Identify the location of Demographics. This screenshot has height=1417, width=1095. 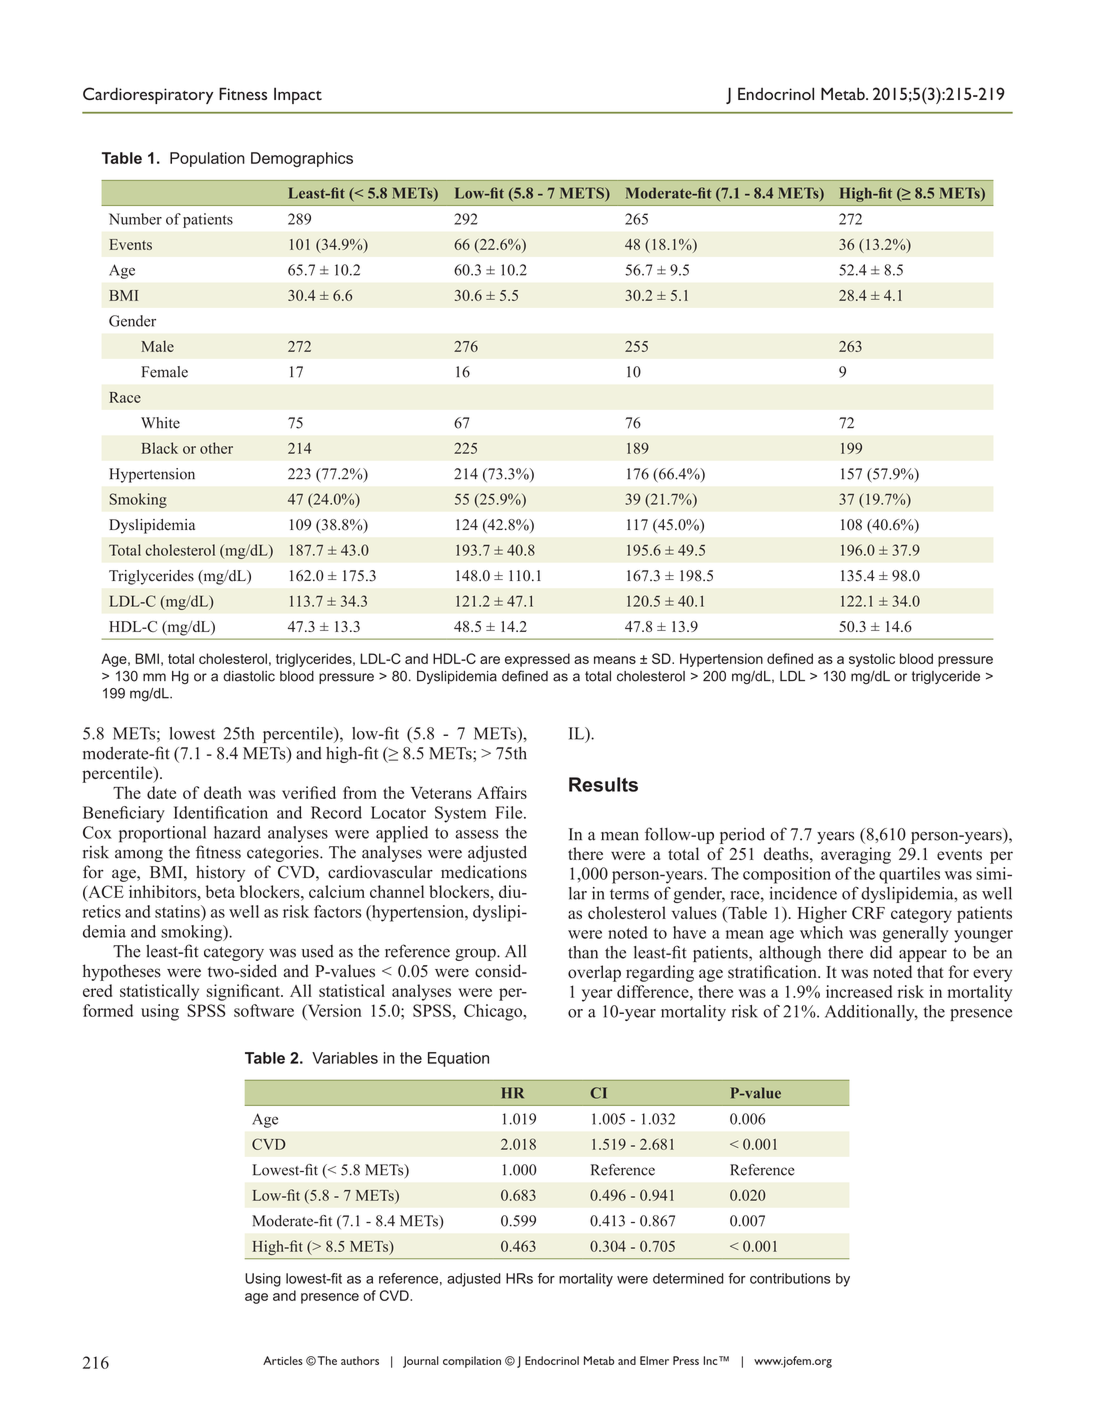
(302, 159).
